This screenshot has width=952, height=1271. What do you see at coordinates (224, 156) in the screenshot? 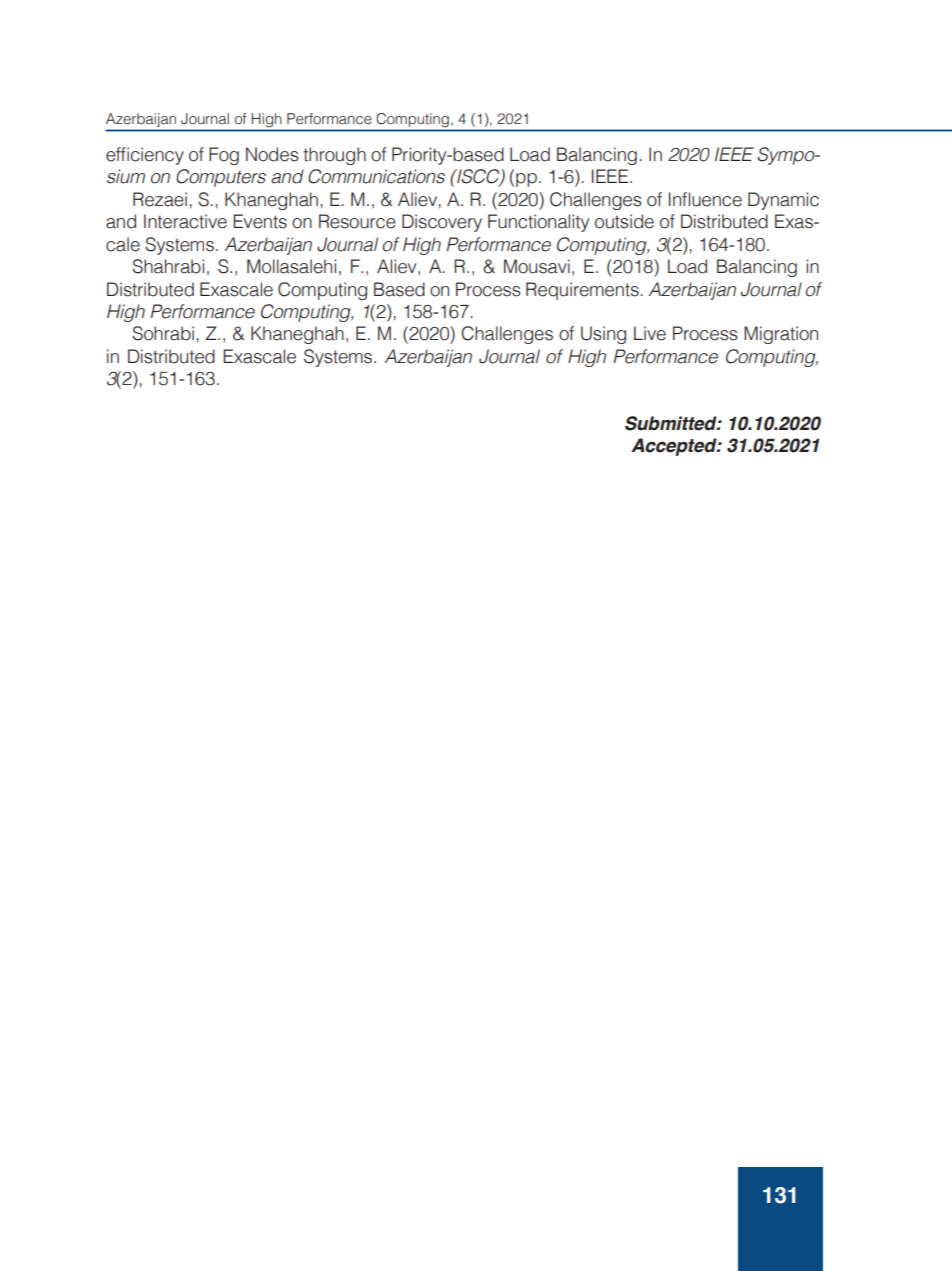
I see `Fog` at bounding box center [224, 156].
